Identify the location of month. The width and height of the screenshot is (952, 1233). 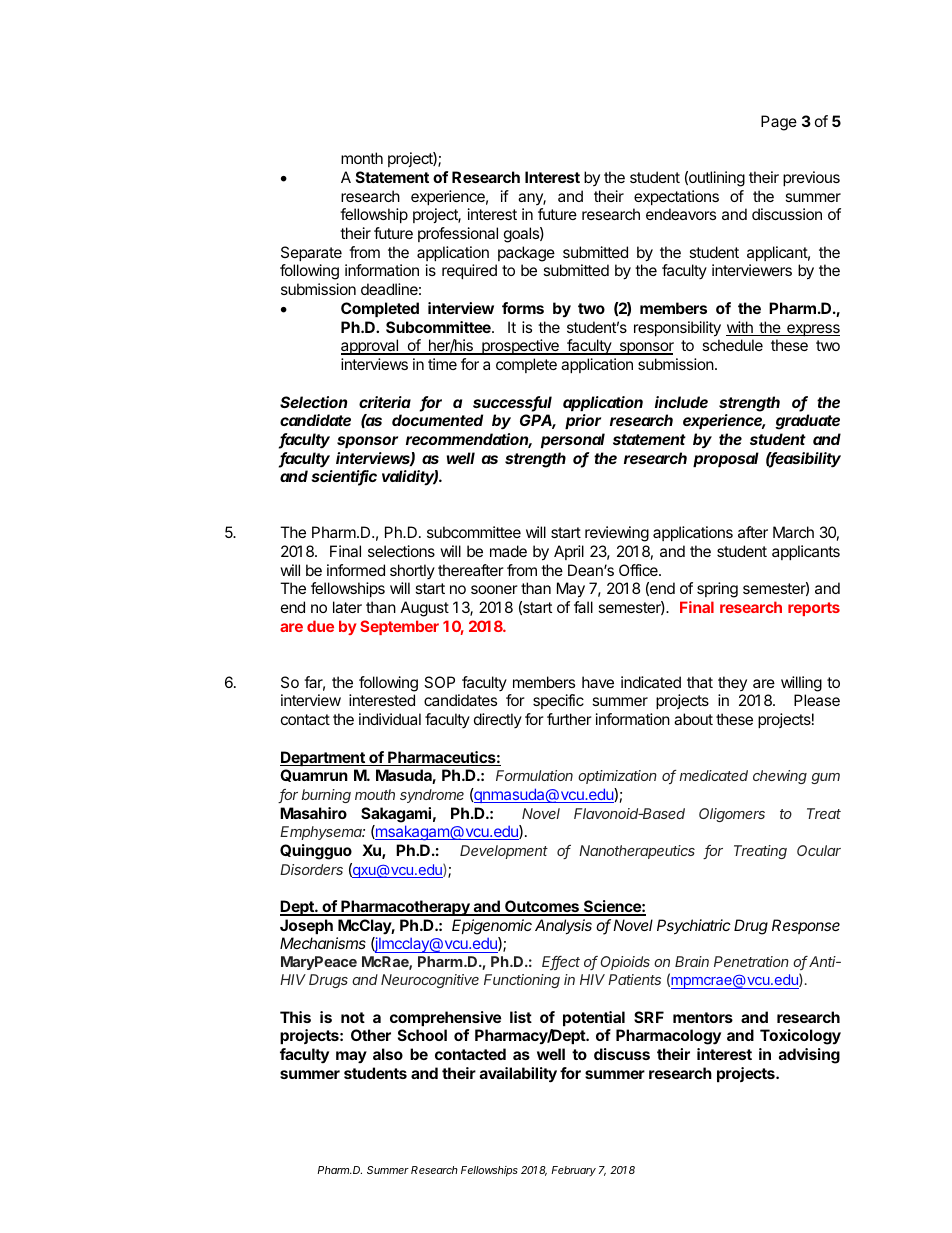
(362, 158).
